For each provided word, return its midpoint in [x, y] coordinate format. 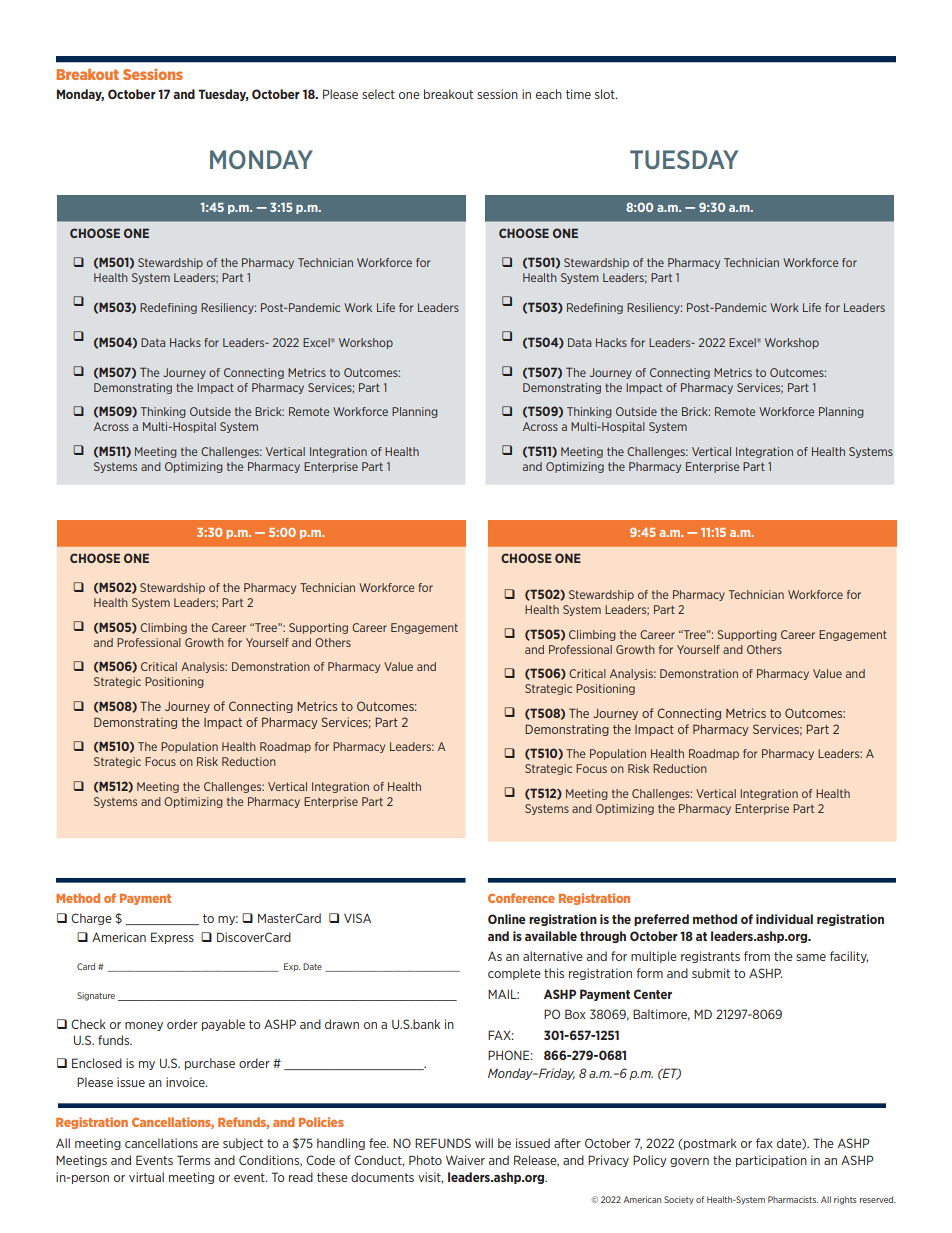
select [378, 94]
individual [784, 919]
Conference [521, 898]
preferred [661, 920]
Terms [193, 1160]
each [549, 94]
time [578, 94]
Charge [91, 919]
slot [606, 94]
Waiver [465, 1160]
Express [172, 938]
